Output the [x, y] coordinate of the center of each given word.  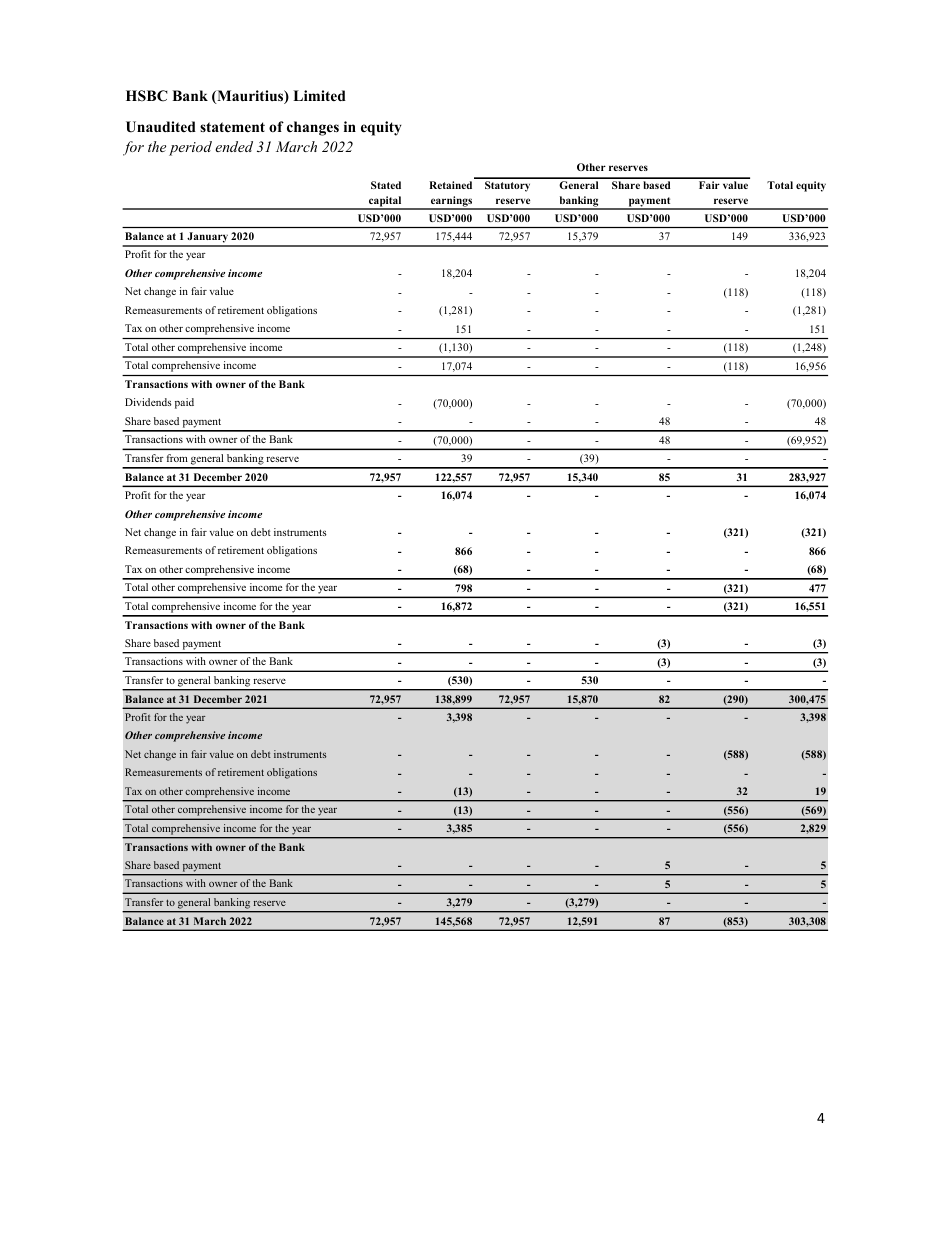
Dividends [148, 402]
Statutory [507, 186]
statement [232, 127]
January [207, 239]
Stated [386, 185]
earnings [452, 203]
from [177, 458]
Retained [450, 185]
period [190, 148]
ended [234, 146]
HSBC [147, 96]
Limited [319, 95]
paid [184, 403]
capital [385, 203]
